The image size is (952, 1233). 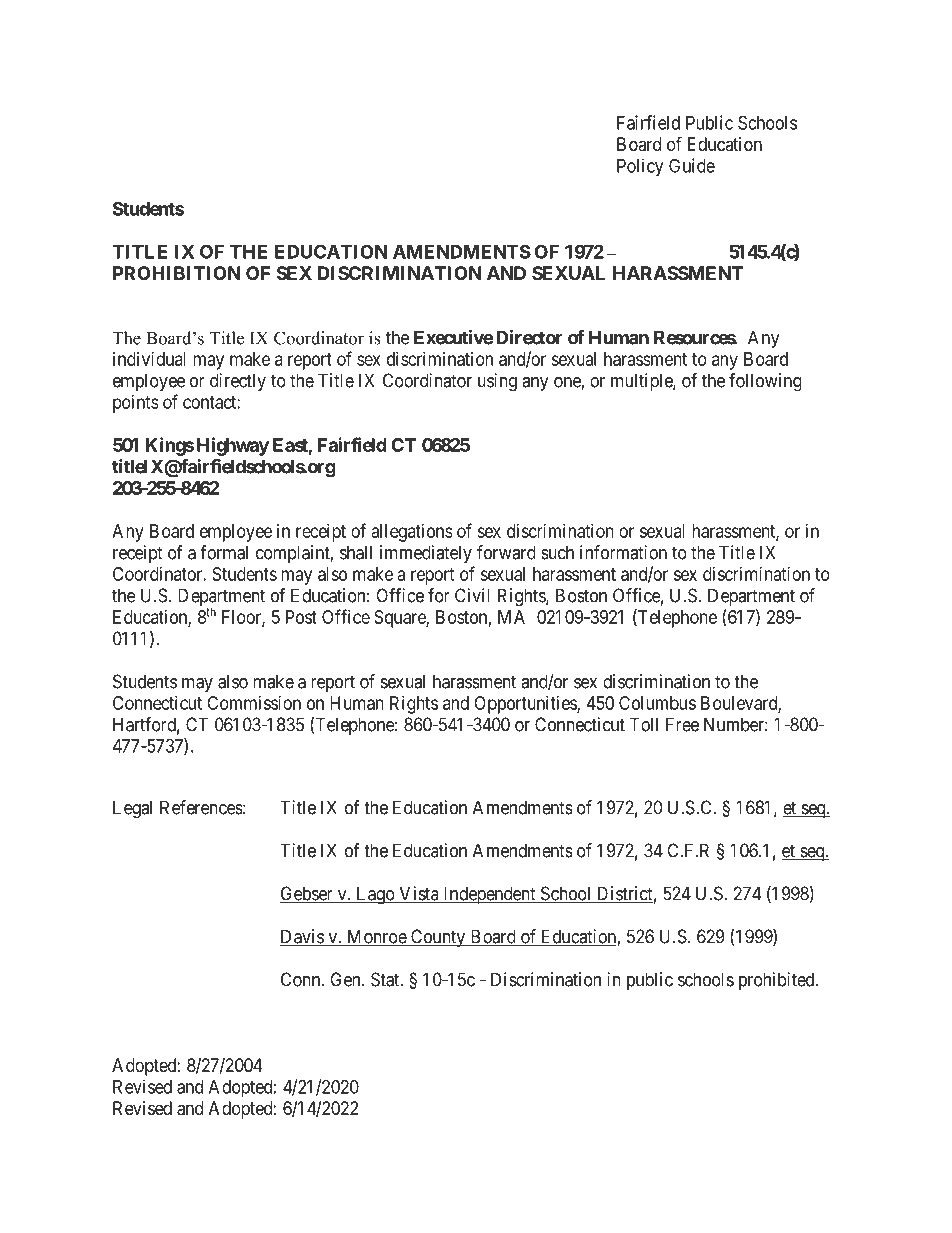 What do you see at coordinates (765, 382) in the document?
I see `following` at bounding box center [765, 382].
